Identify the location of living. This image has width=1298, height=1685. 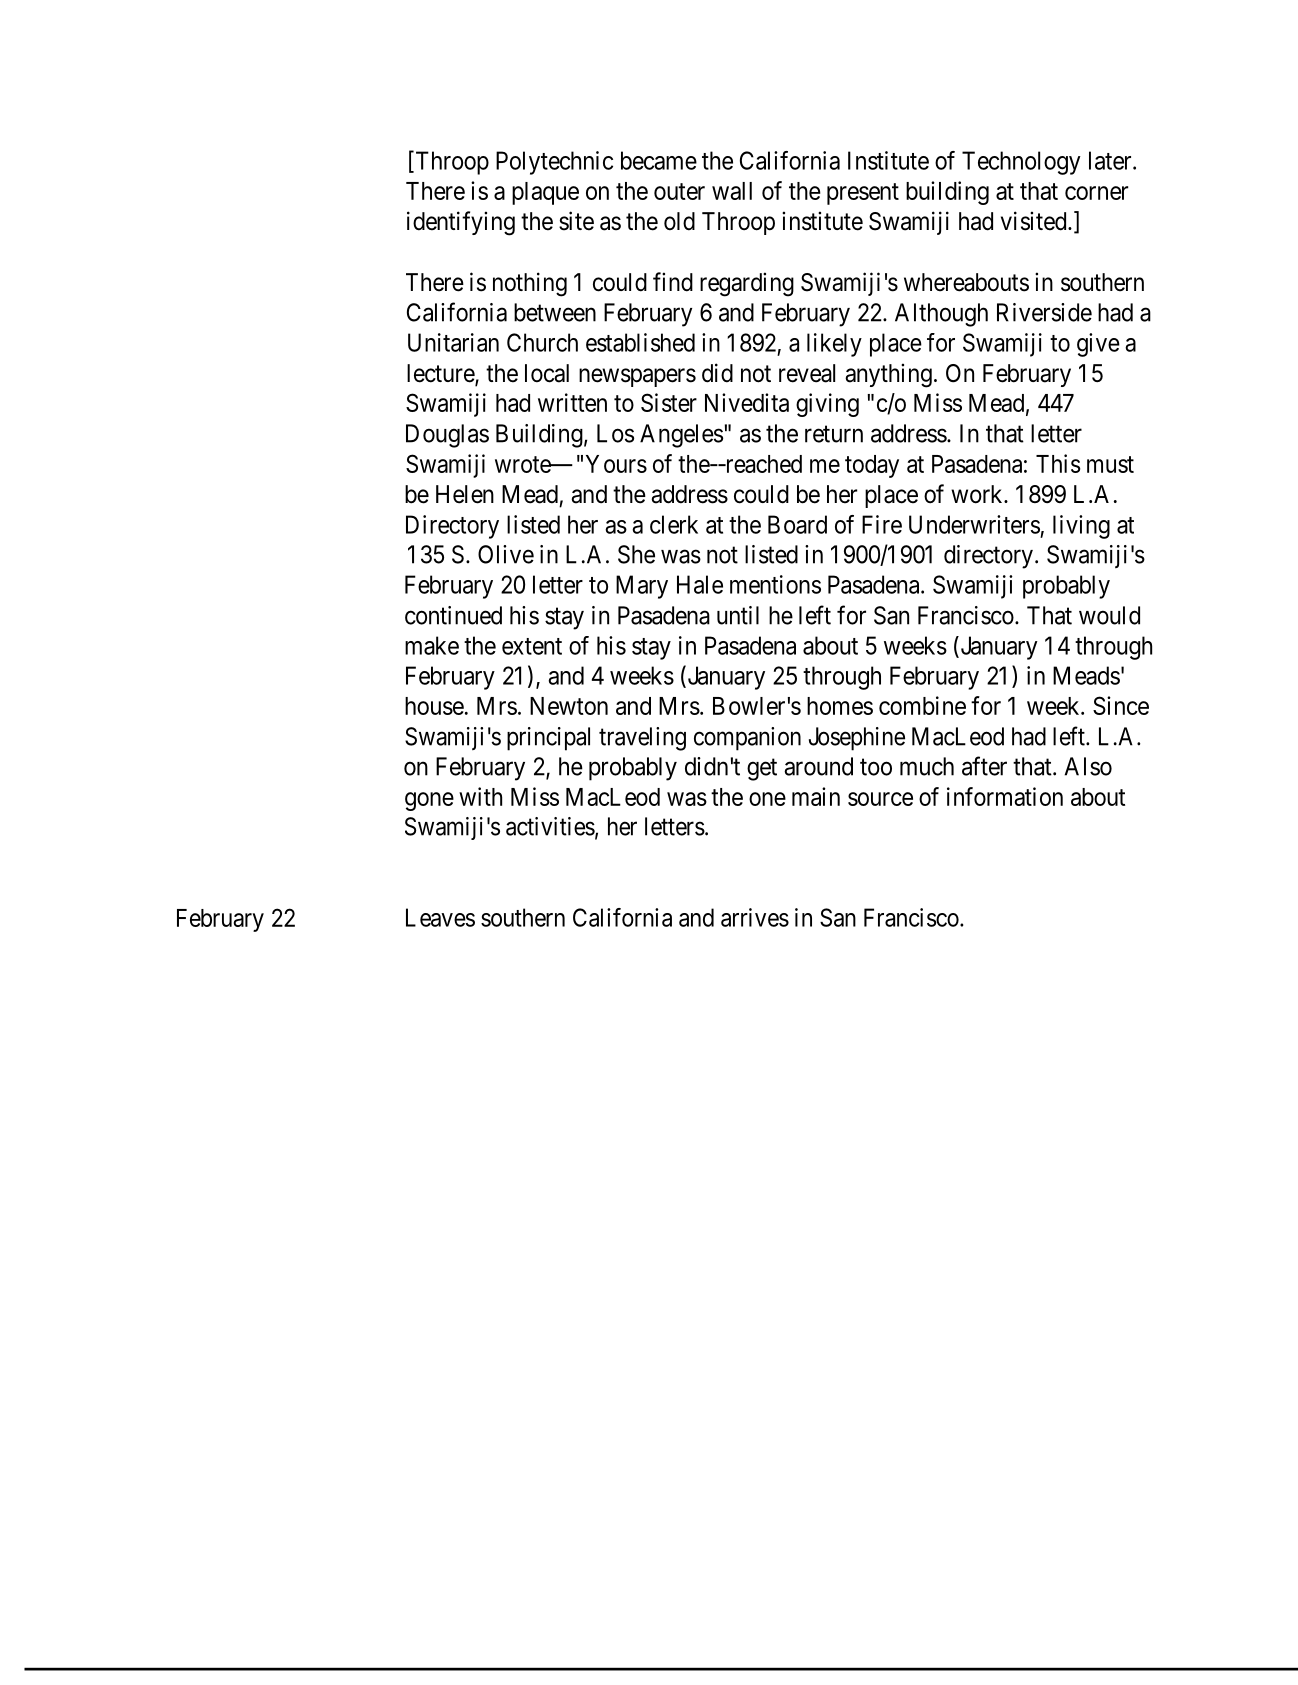
(1081, 527).
